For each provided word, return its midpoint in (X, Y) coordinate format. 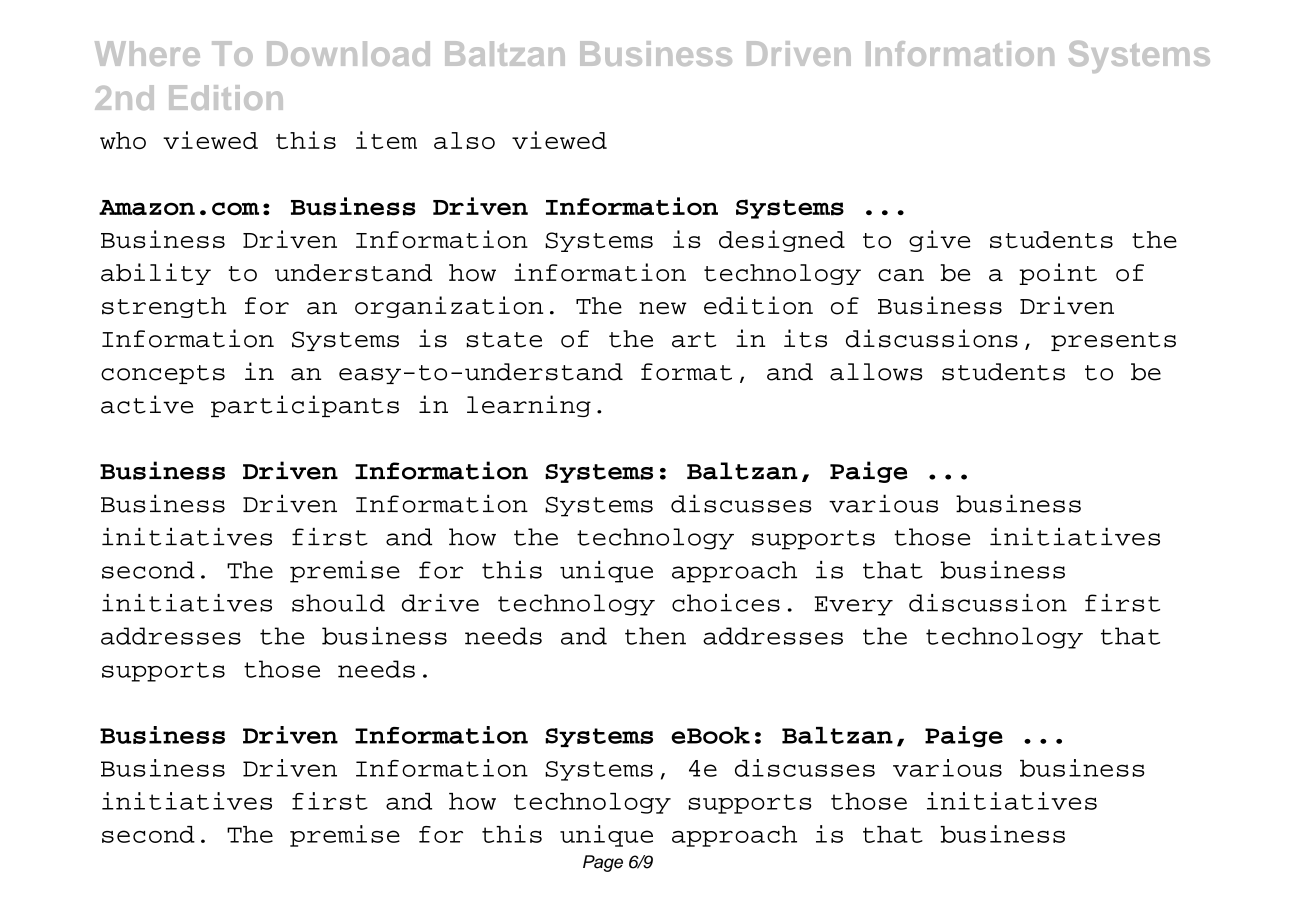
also (464, 140)
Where (147, 53)
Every (854, 606)
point (1058, 274)
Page (603, 863)
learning (529, 406)
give (939, 241)
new (663, 308)
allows (876, 372)
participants (305, 406)
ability (156, 274)
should (338, 603)
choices (726, 603)
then (655, 636)
